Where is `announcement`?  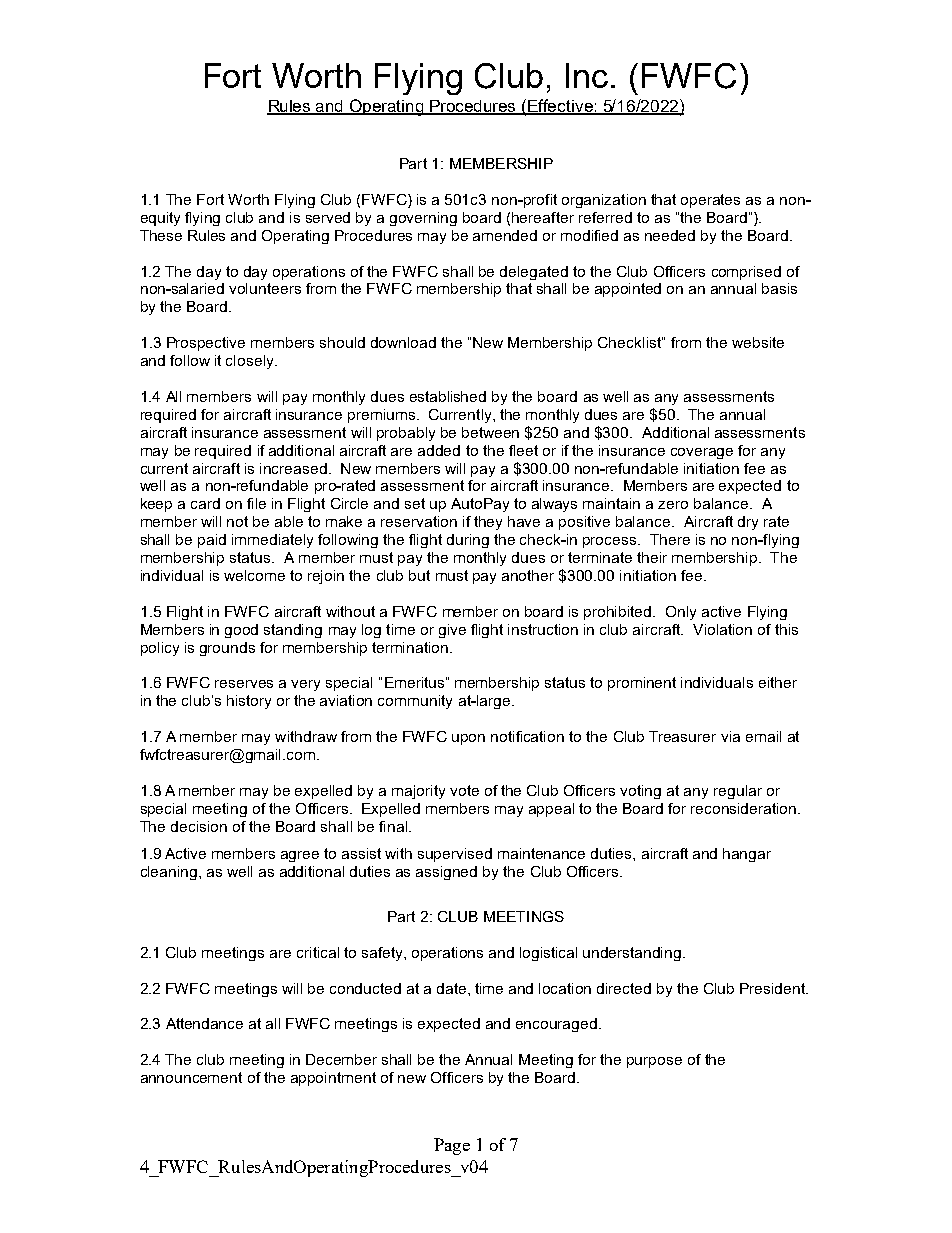 announcement is located at coordinates (191, 1077).
